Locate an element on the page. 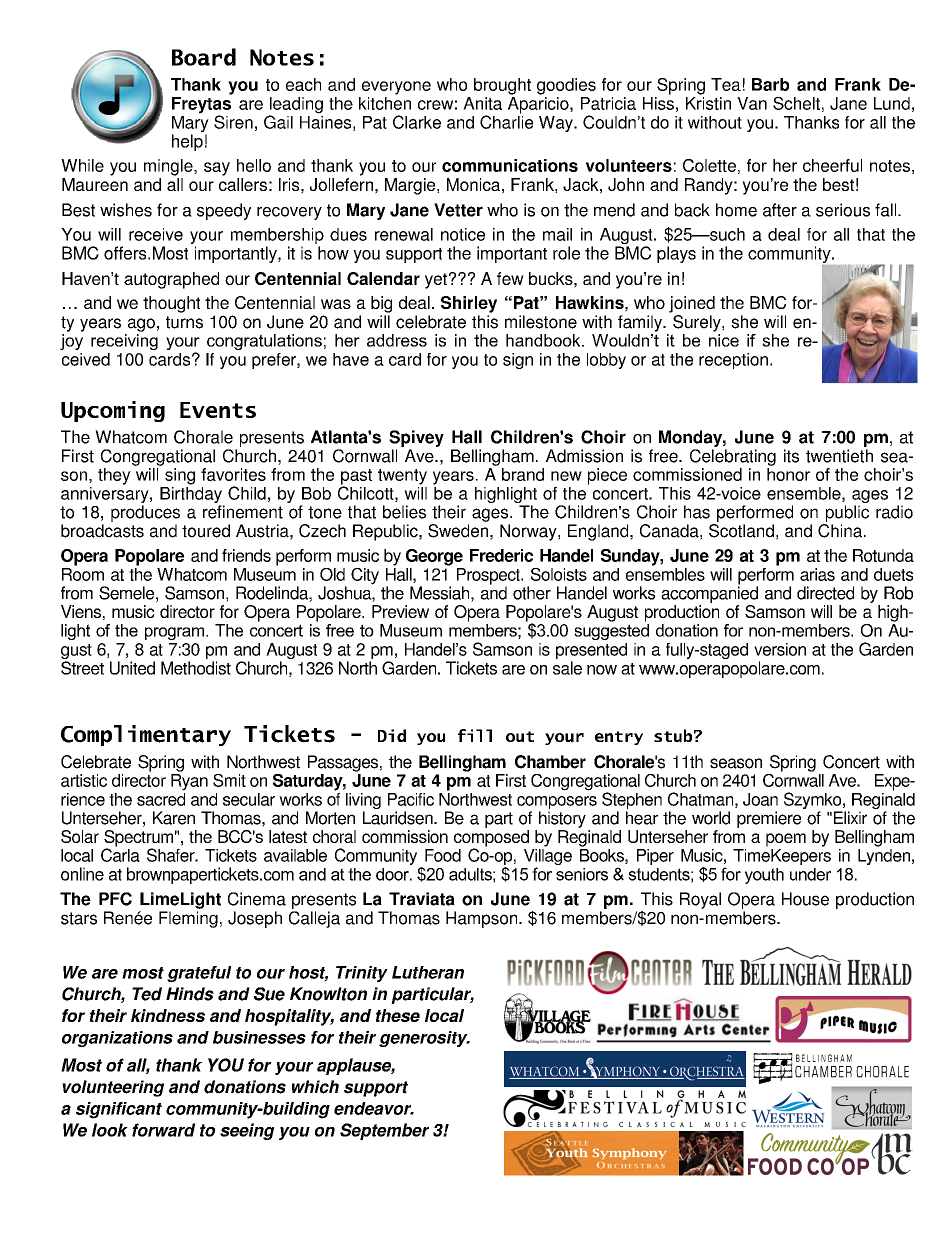 The image size is (952, 1233). season is located at coordinates (736, 763).
